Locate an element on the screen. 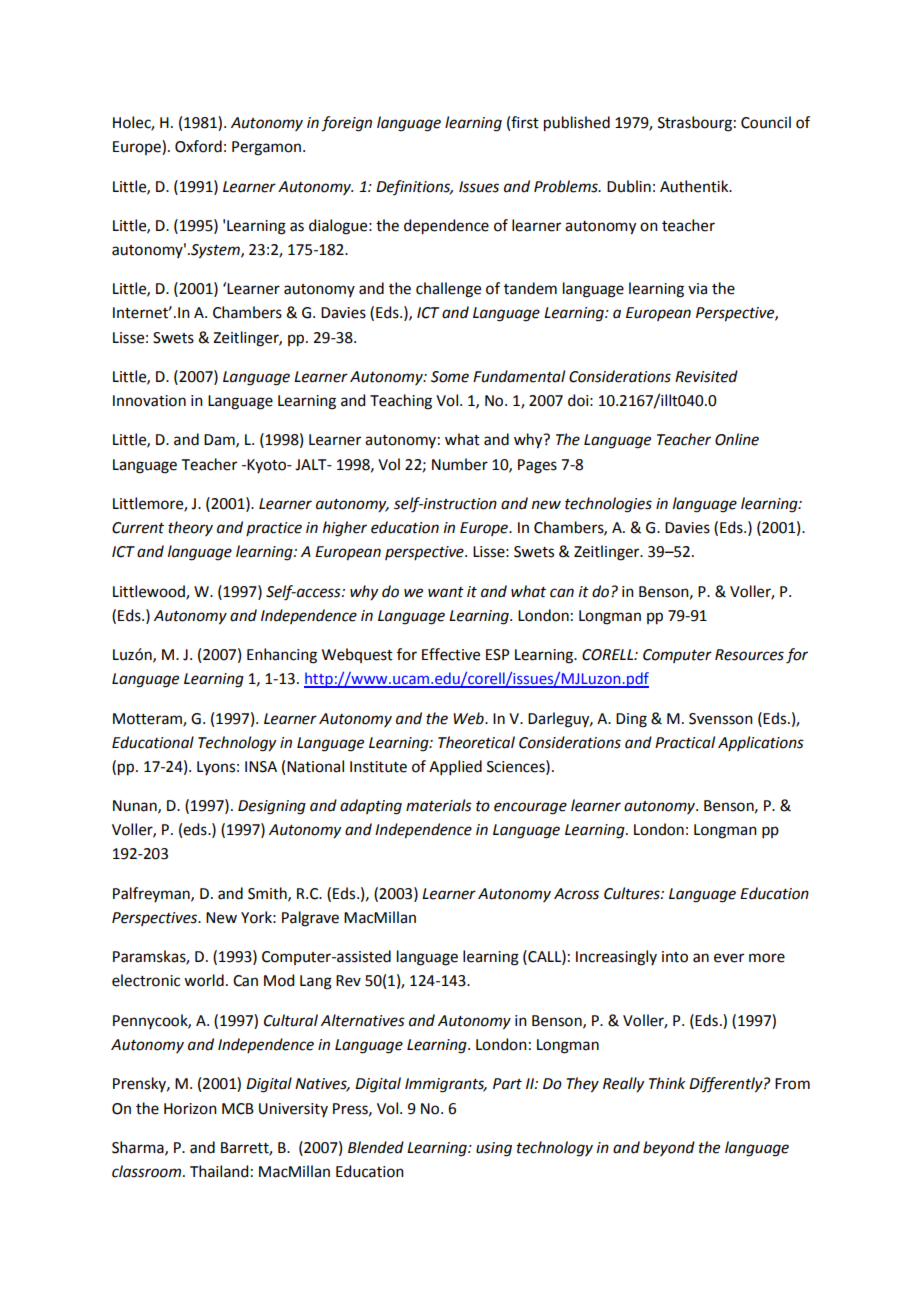  Thailand is located at coordinates (219, 1171).
